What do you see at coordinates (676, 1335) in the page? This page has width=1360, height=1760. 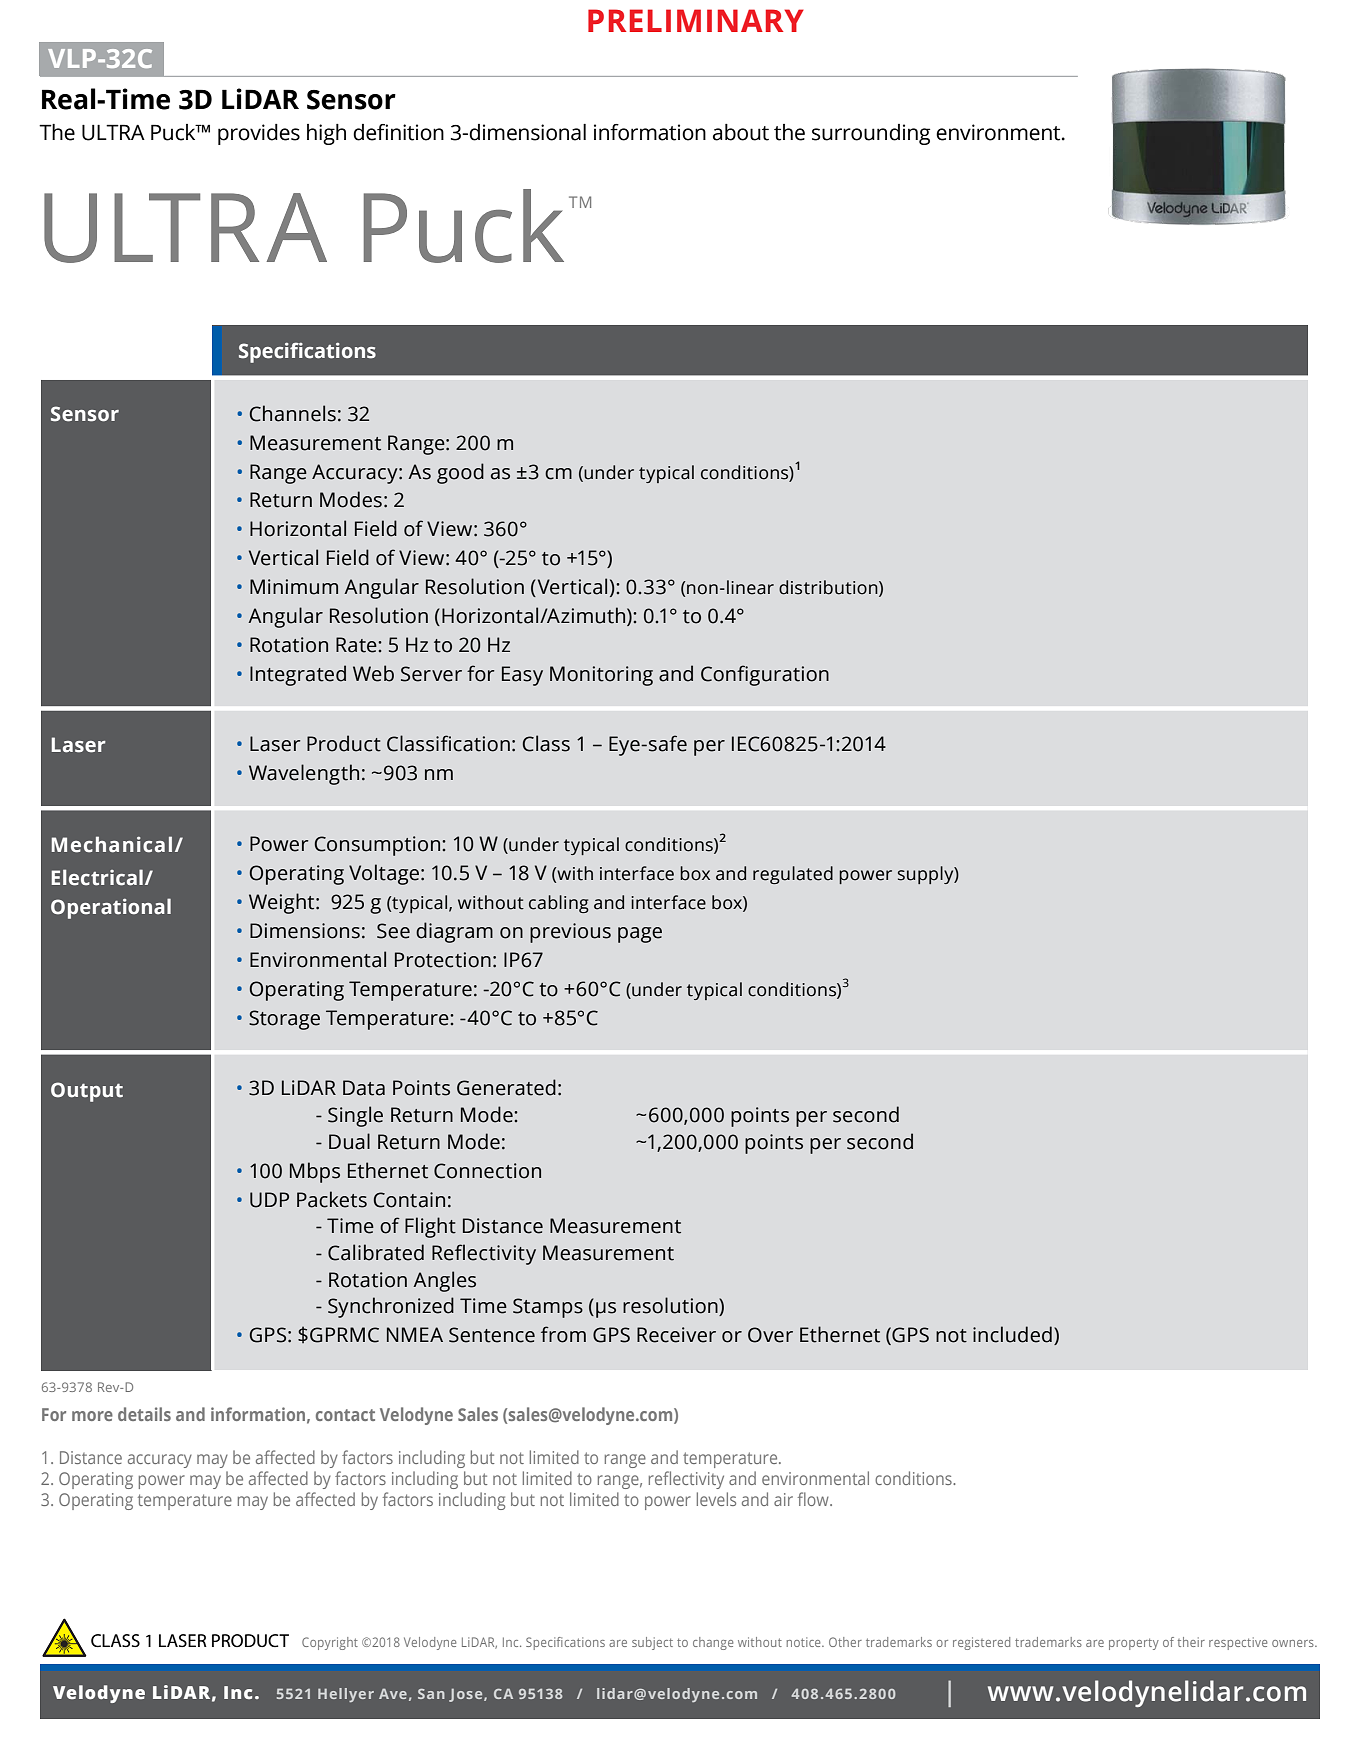 I see `Receiver` at bounding box center [676, 1335].
